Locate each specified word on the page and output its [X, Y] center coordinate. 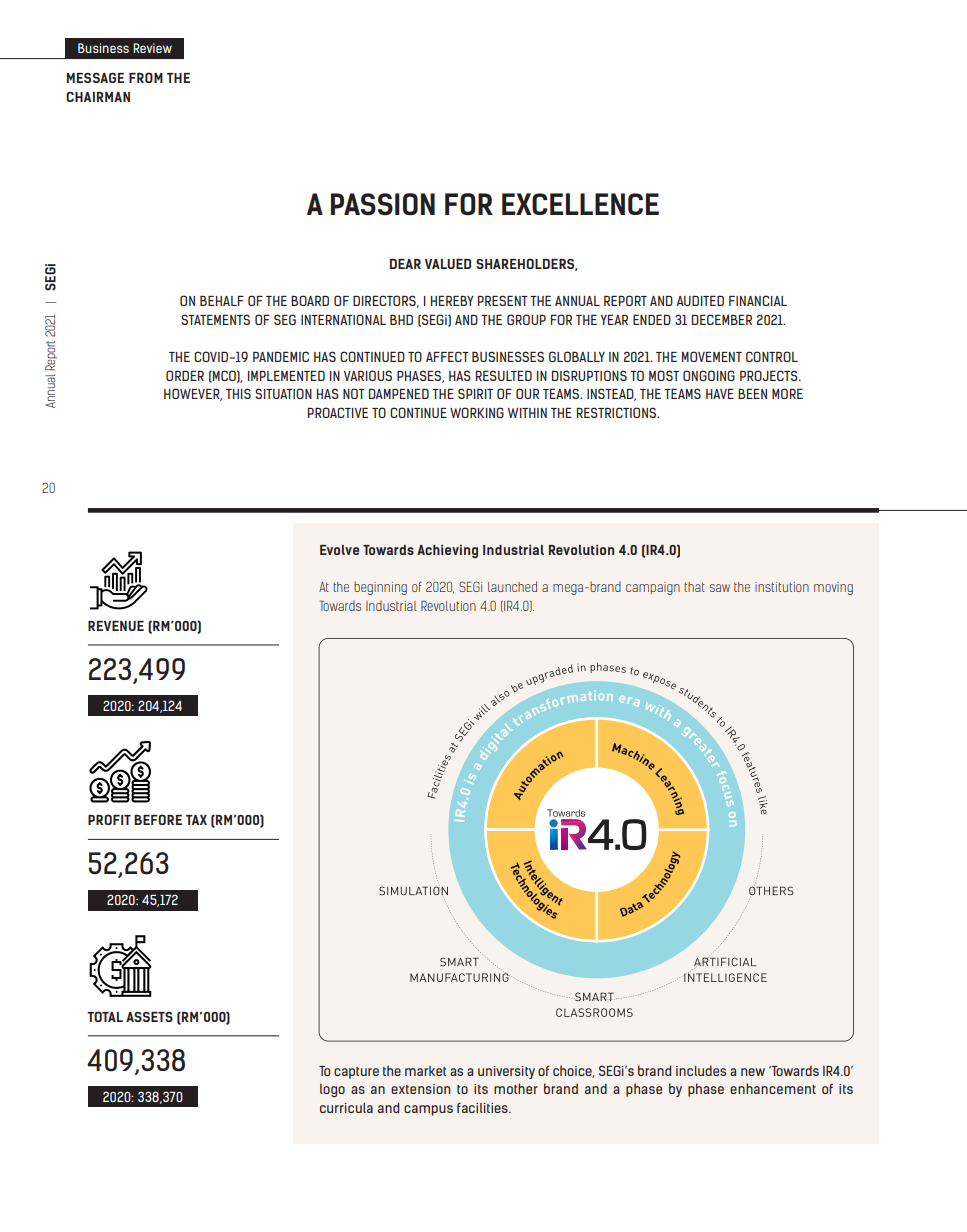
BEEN [752, 393]
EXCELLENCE [580, 204]
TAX [196, 820]
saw [720, 588]
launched [512, 586]
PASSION [383, 204]
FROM [146, 77]
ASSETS [149, 1017]
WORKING [477, 412]
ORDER [185, 375]
